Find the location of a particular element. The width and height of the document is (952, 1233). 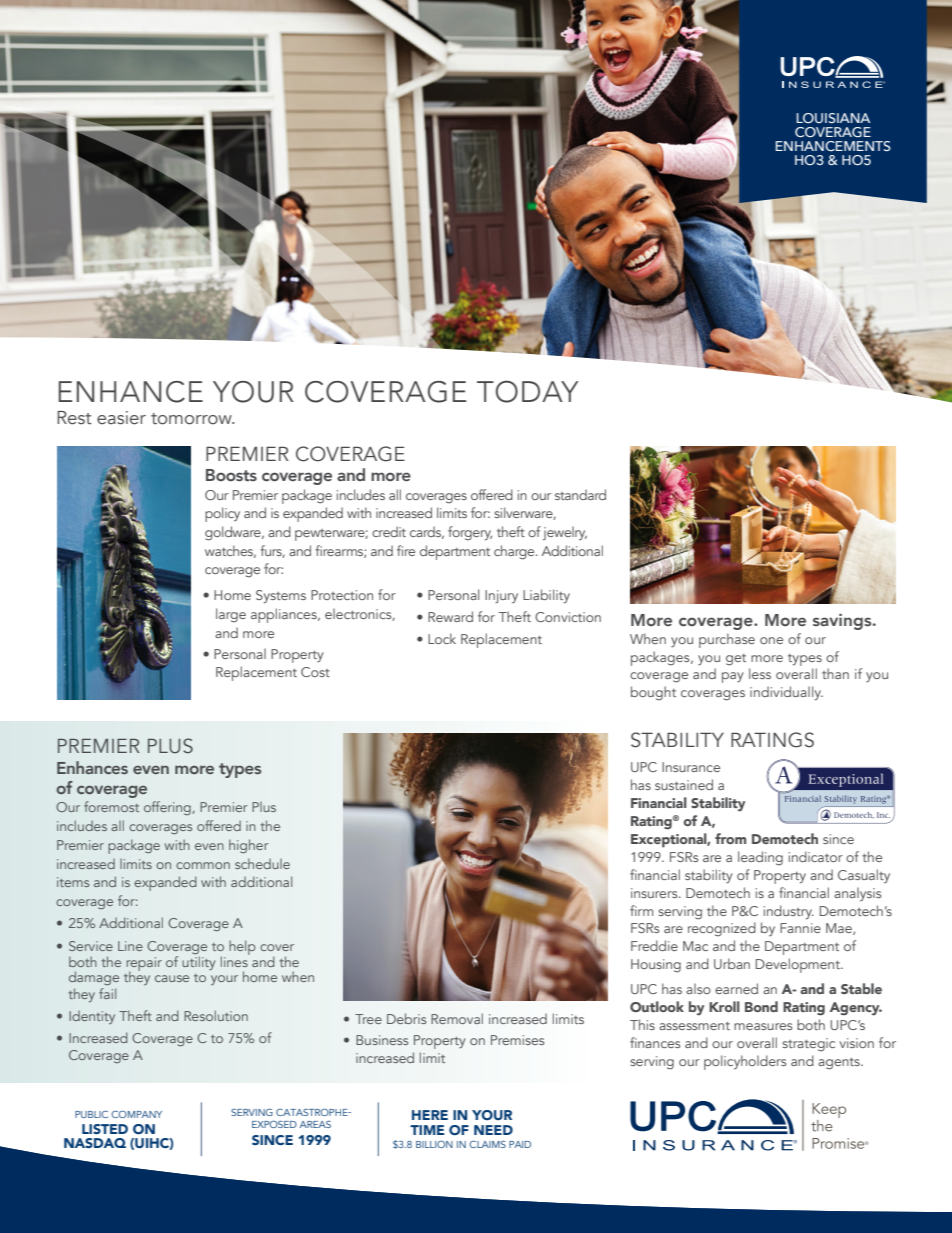

Removal is located at coordinates (457, 1018).
